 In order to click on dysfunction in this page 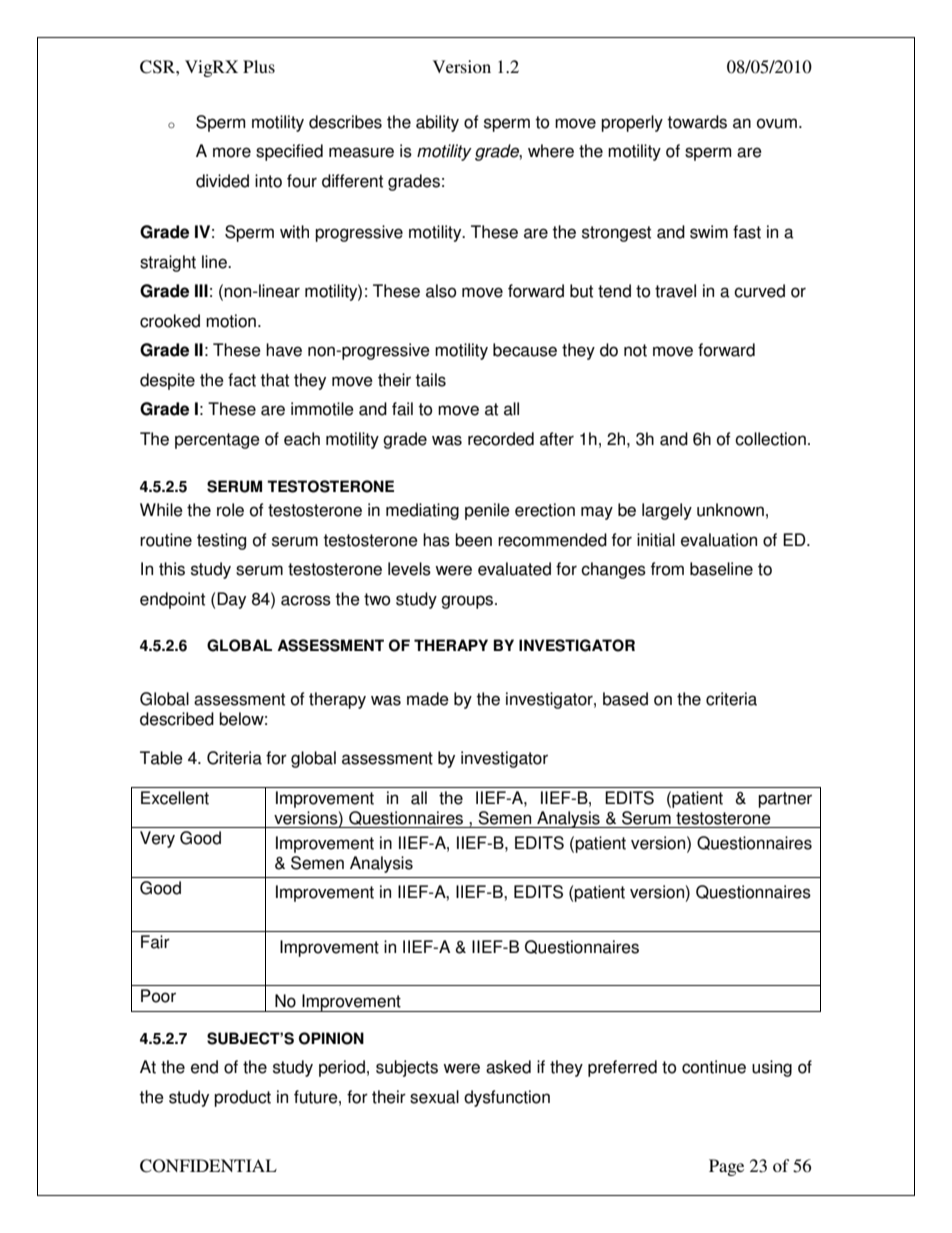, I will do `click(507, 1098)`.
